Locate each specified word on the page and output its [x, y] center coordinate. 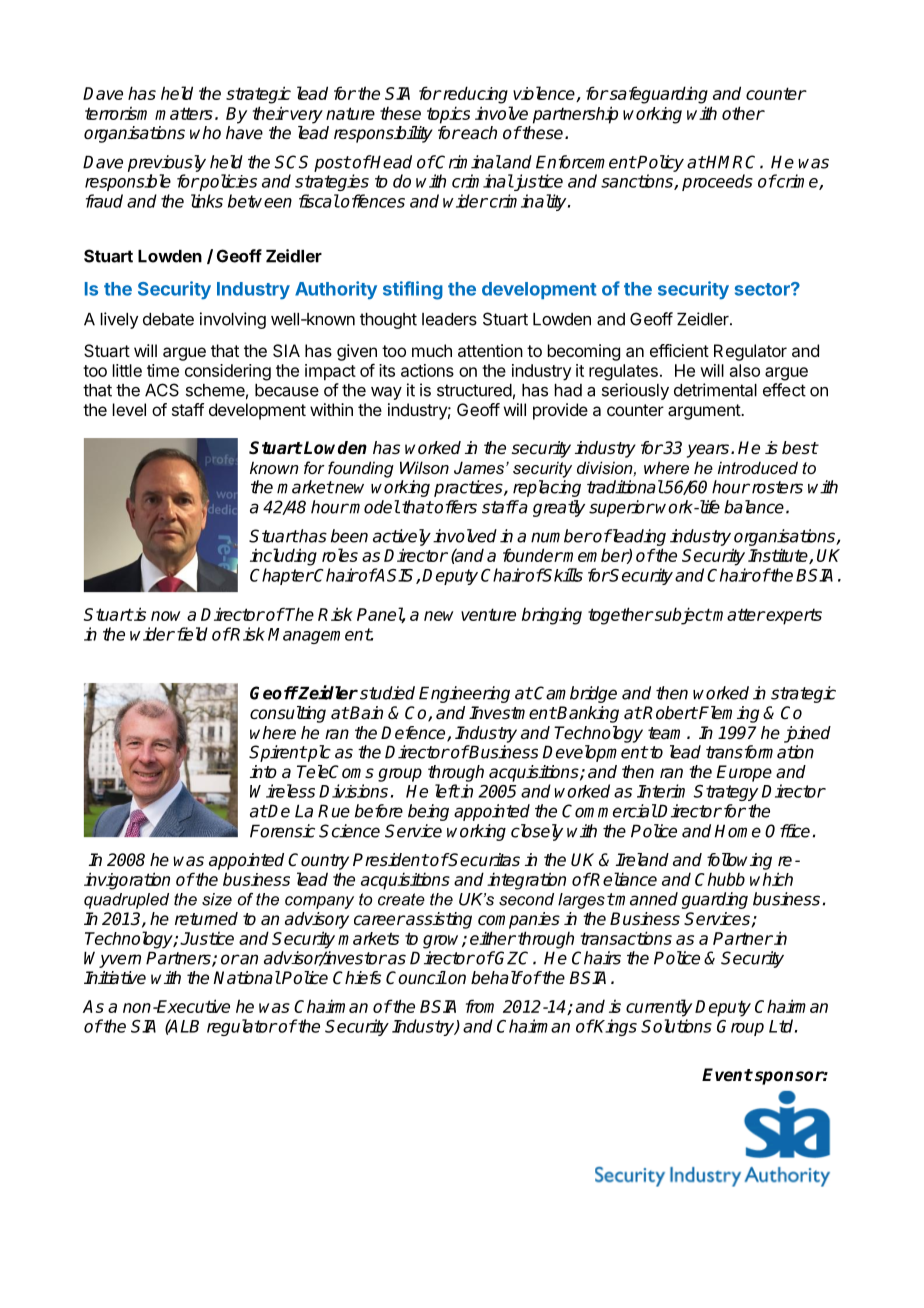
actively [402, 537]
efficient [679, 350]
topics [448, 115]
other [743, 113]
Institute [779, 556]
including [283, 557]
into [263, 772]
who [205, 132]
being [428, 812]
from [480, 1006]
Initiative [115, 978]
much [432, 350]
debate [168, 319]
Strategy [725, 793]
